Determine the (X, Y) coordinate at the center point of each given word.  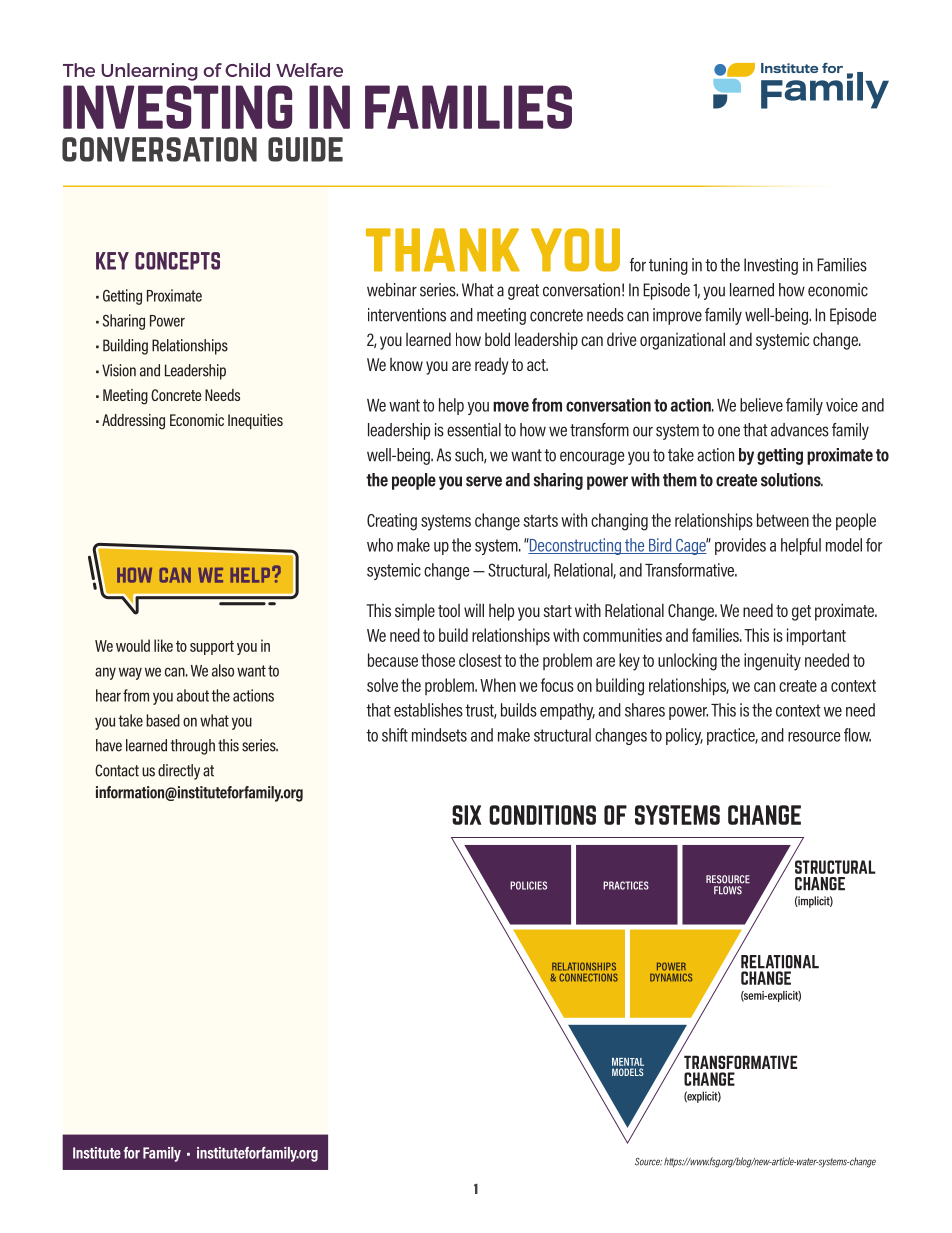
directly (179, 772)
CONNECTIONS (588, 977)
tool (449, 610)
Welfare (309, 70)
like (163, 645)
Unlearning (149, 72)
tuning (668, 266)
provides (740, 546)
